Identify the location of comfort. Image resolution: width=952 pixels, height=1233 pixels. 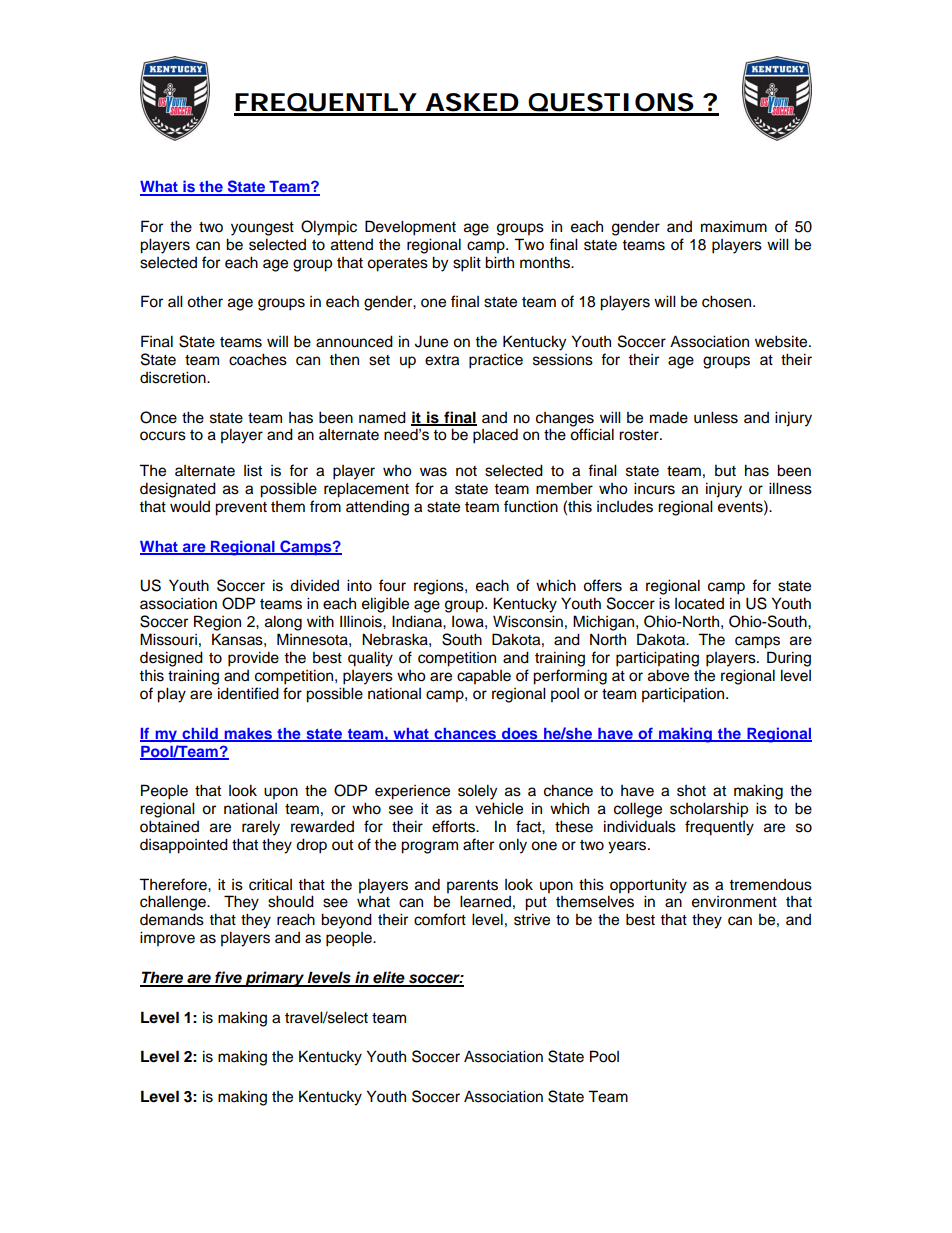
(440, 919).
